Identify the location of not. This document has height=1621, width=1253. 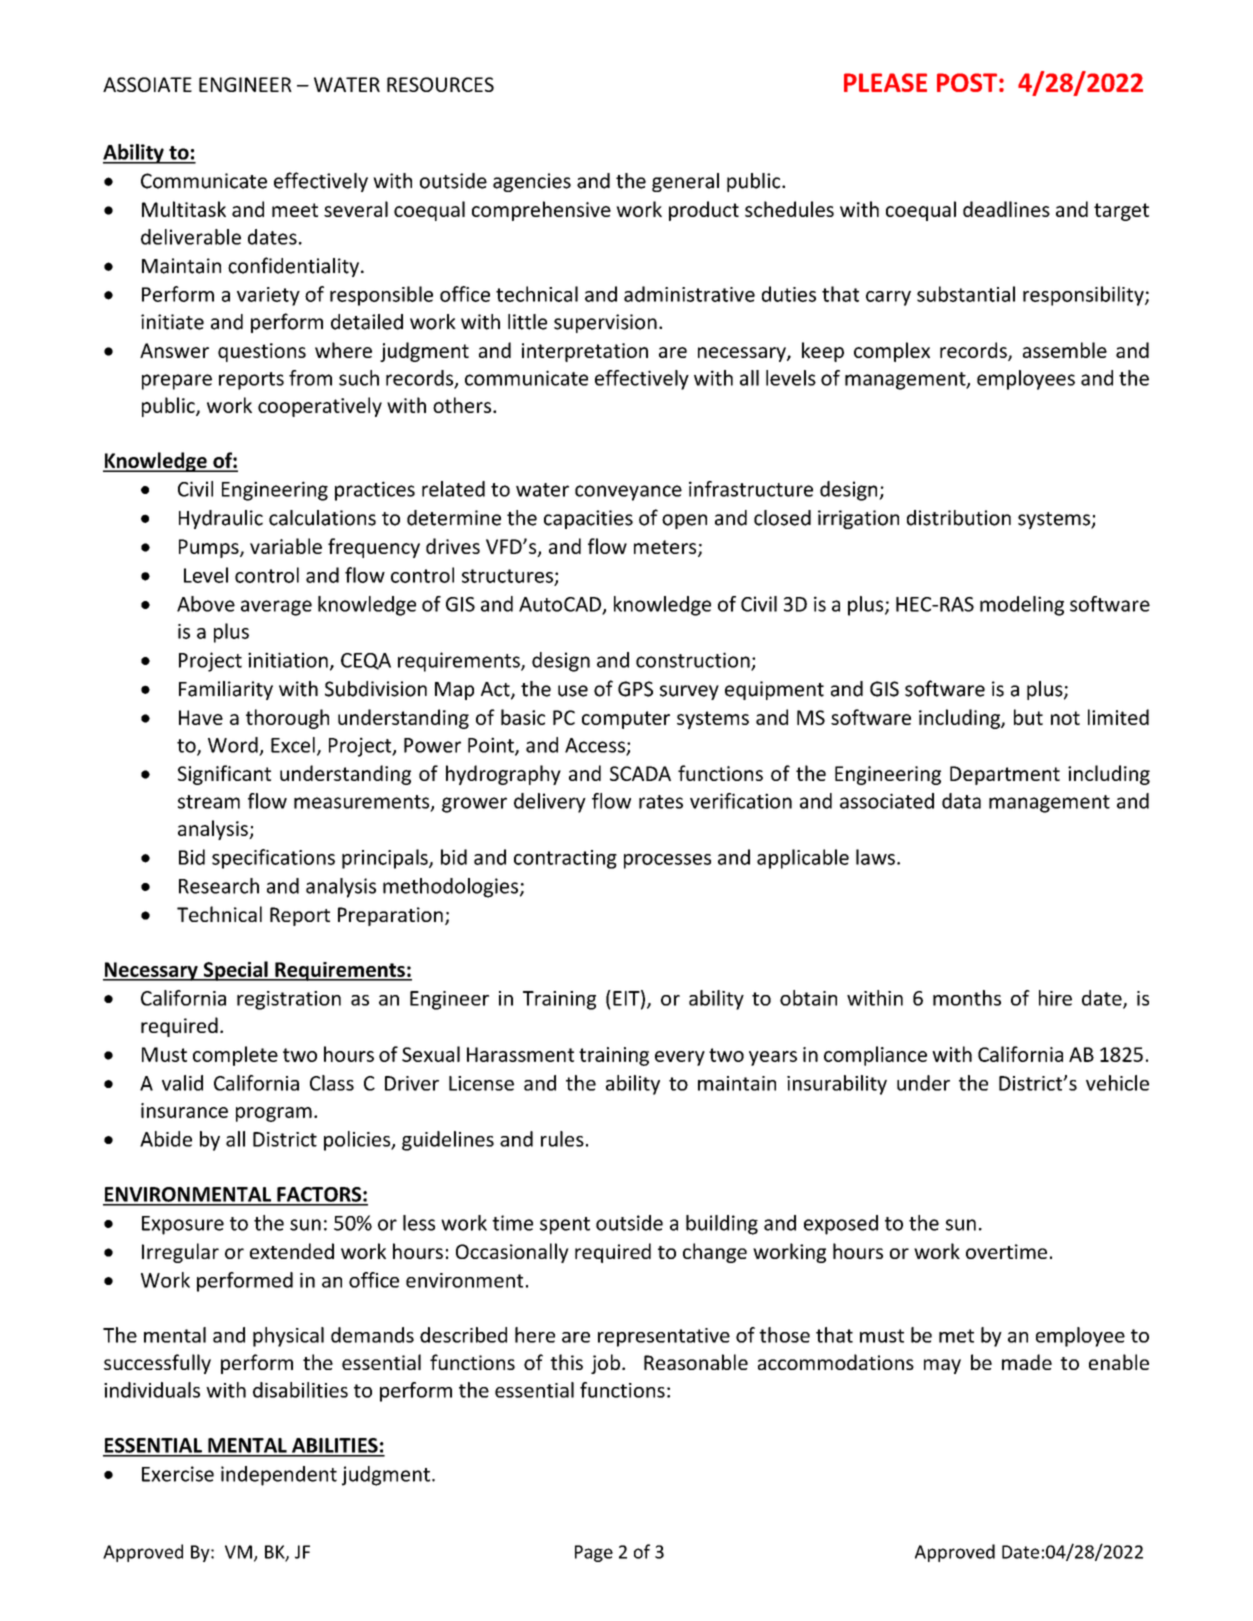
(1065, 718).
